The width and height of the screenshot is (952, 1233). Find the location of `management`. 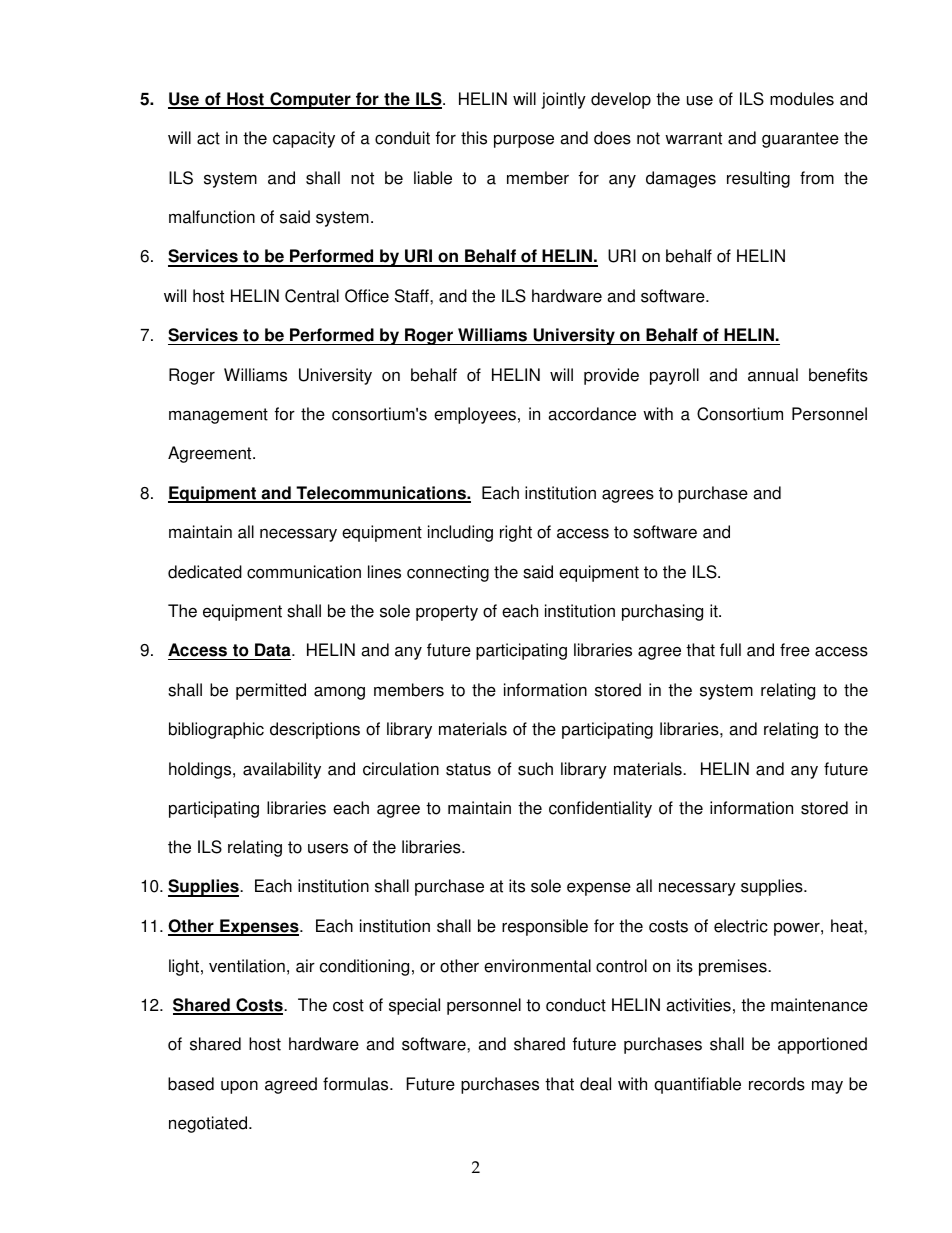

management is located at coordinates (218, 416).
